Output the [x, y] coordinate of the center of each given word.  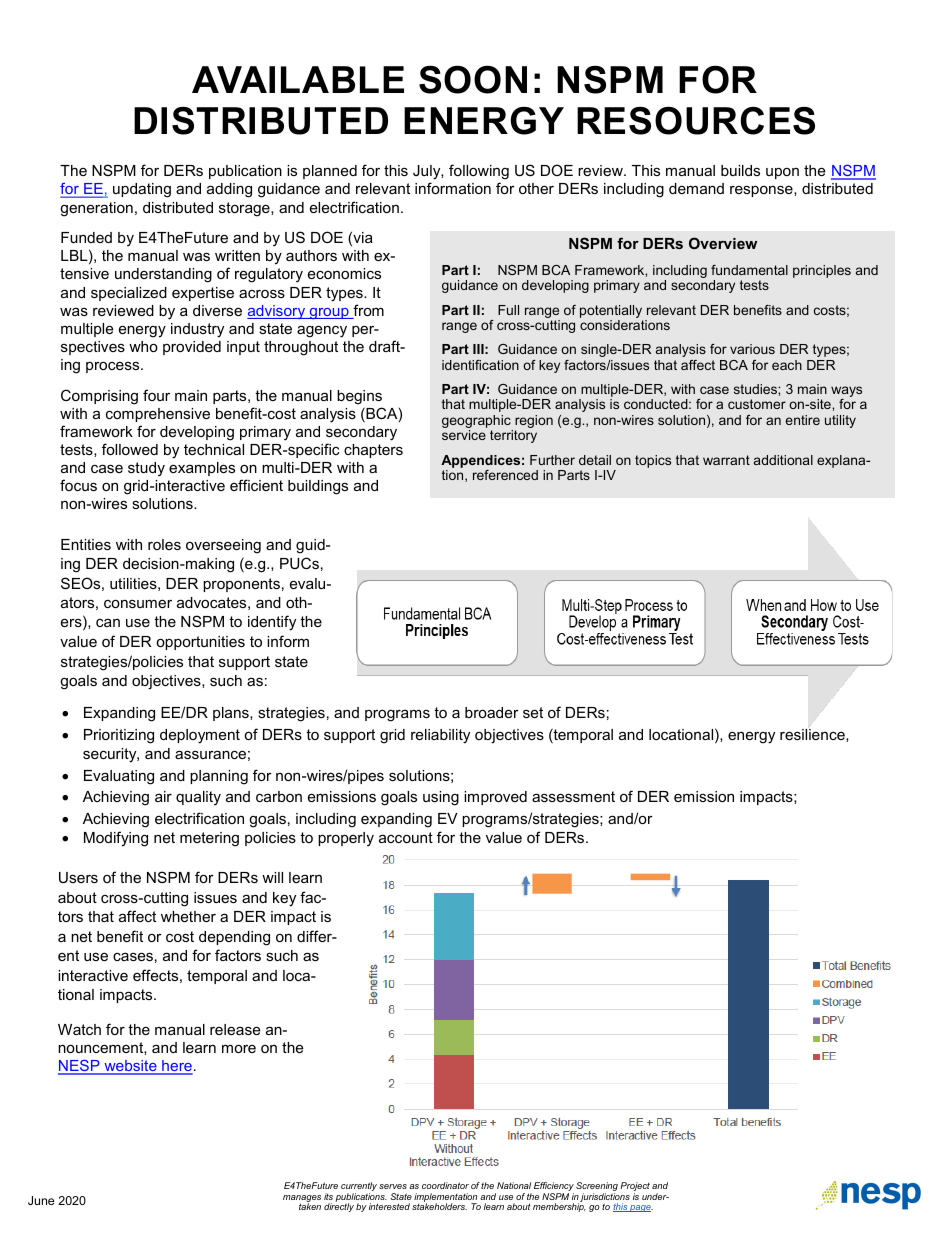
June [41, 1200]
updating [142, 190]
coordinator [445, 1185]
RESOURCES [696, 121]
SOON [473, 79]
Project [635, 1188]
